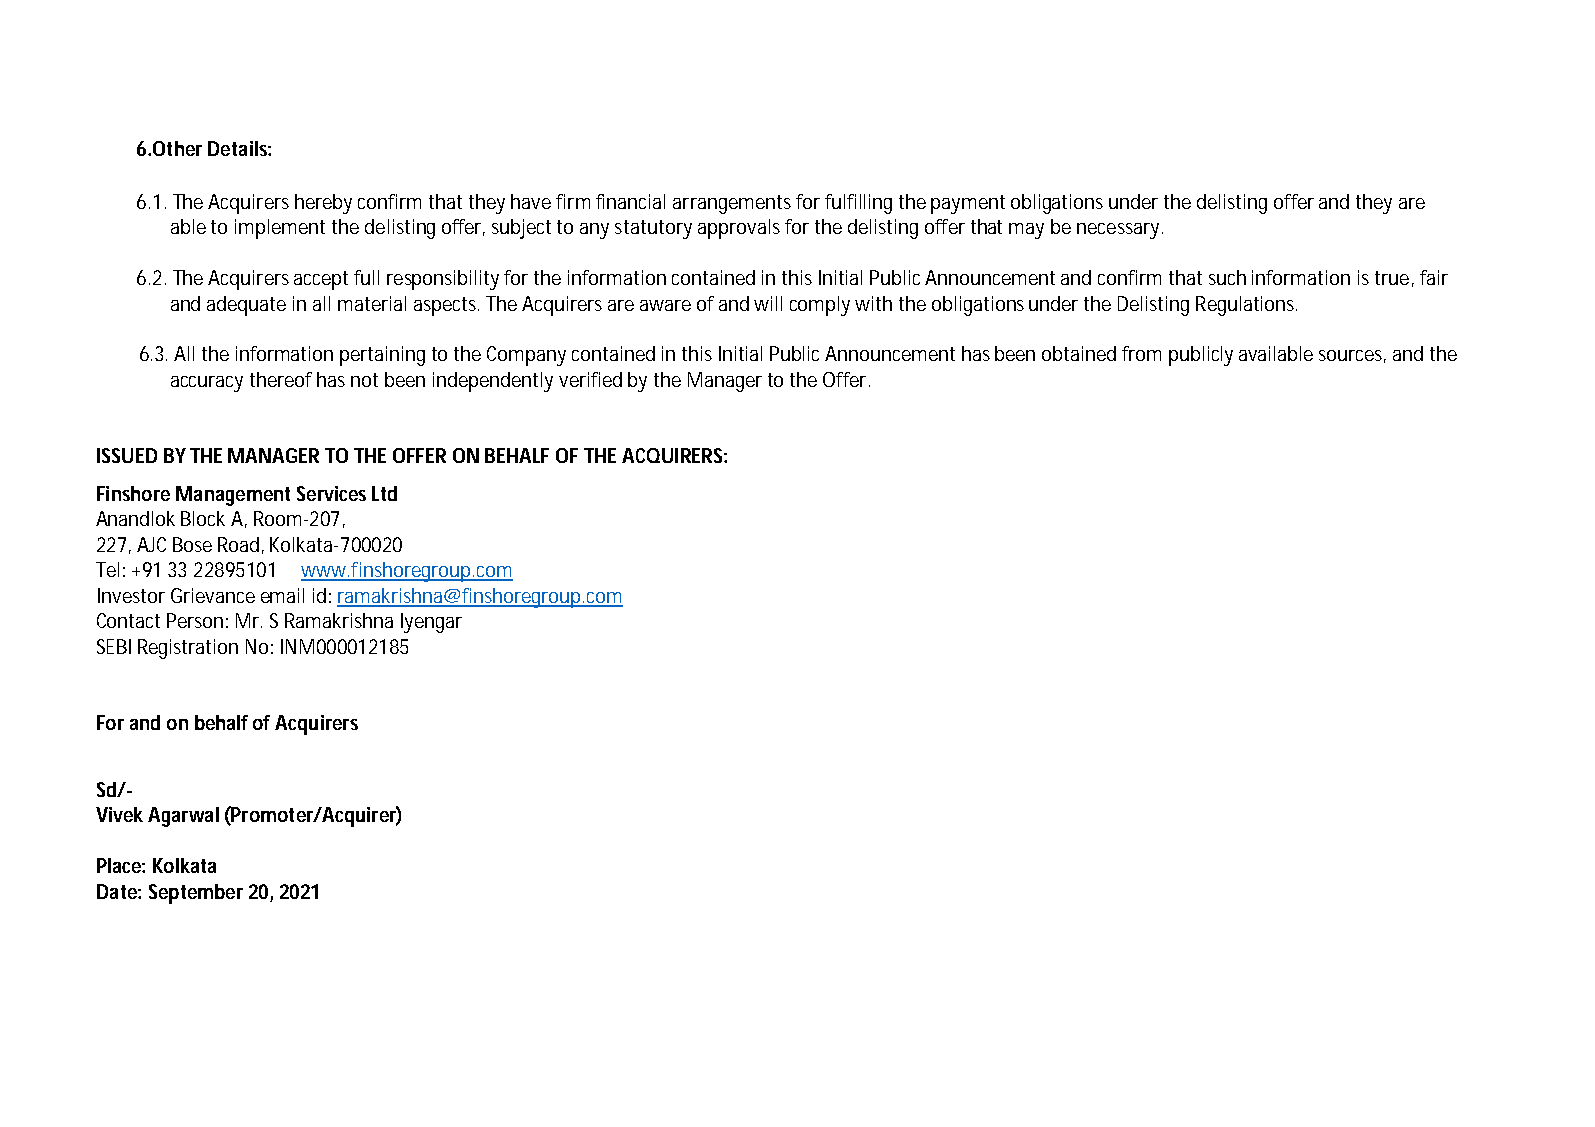  What do you see at coordinates (384, 493) in the page?
I see `Ltd` at bounding box center [384, 493].
